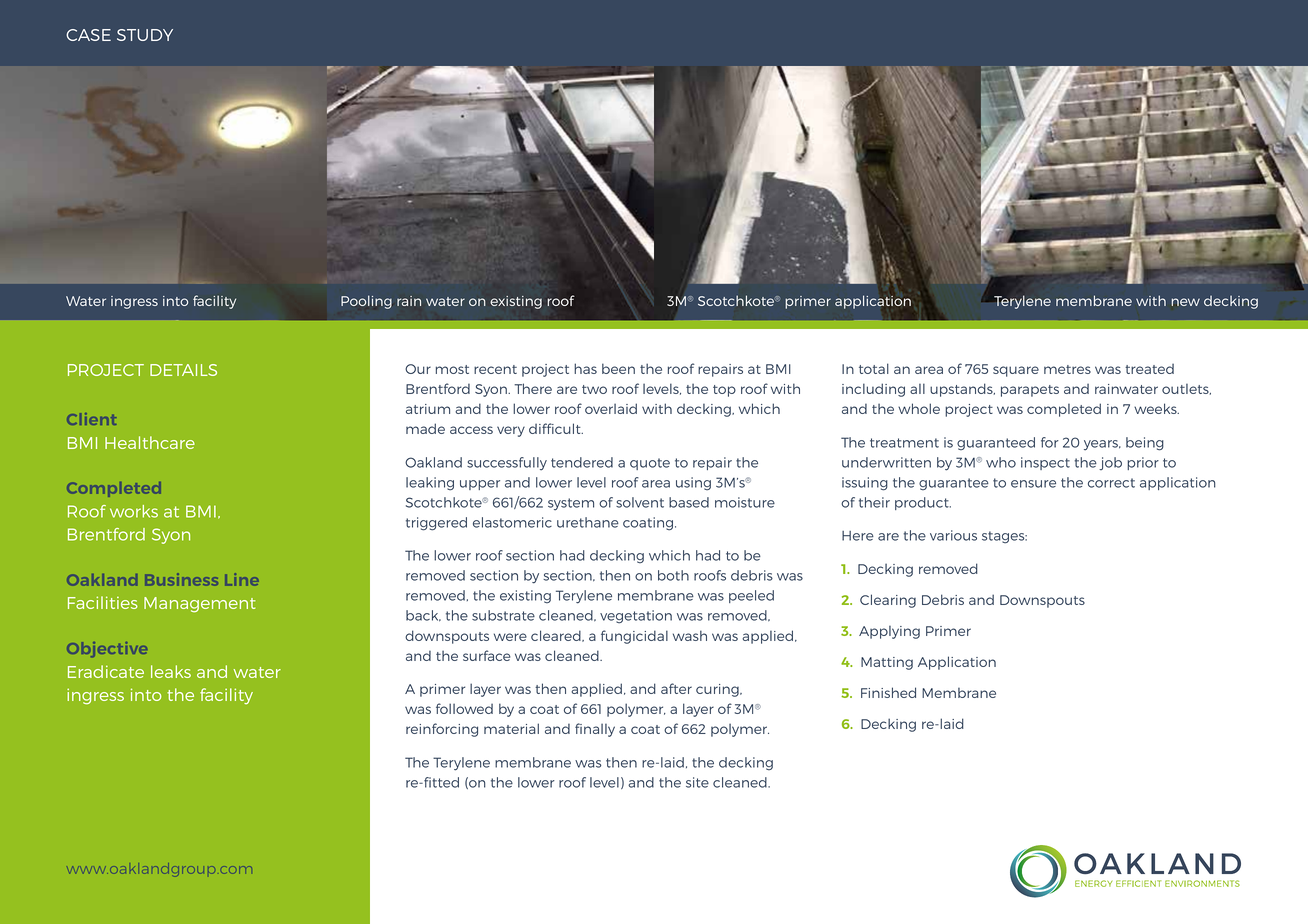  Describe the element at coordinates (366, 302) in the document. I see `Pooling` at that location.
